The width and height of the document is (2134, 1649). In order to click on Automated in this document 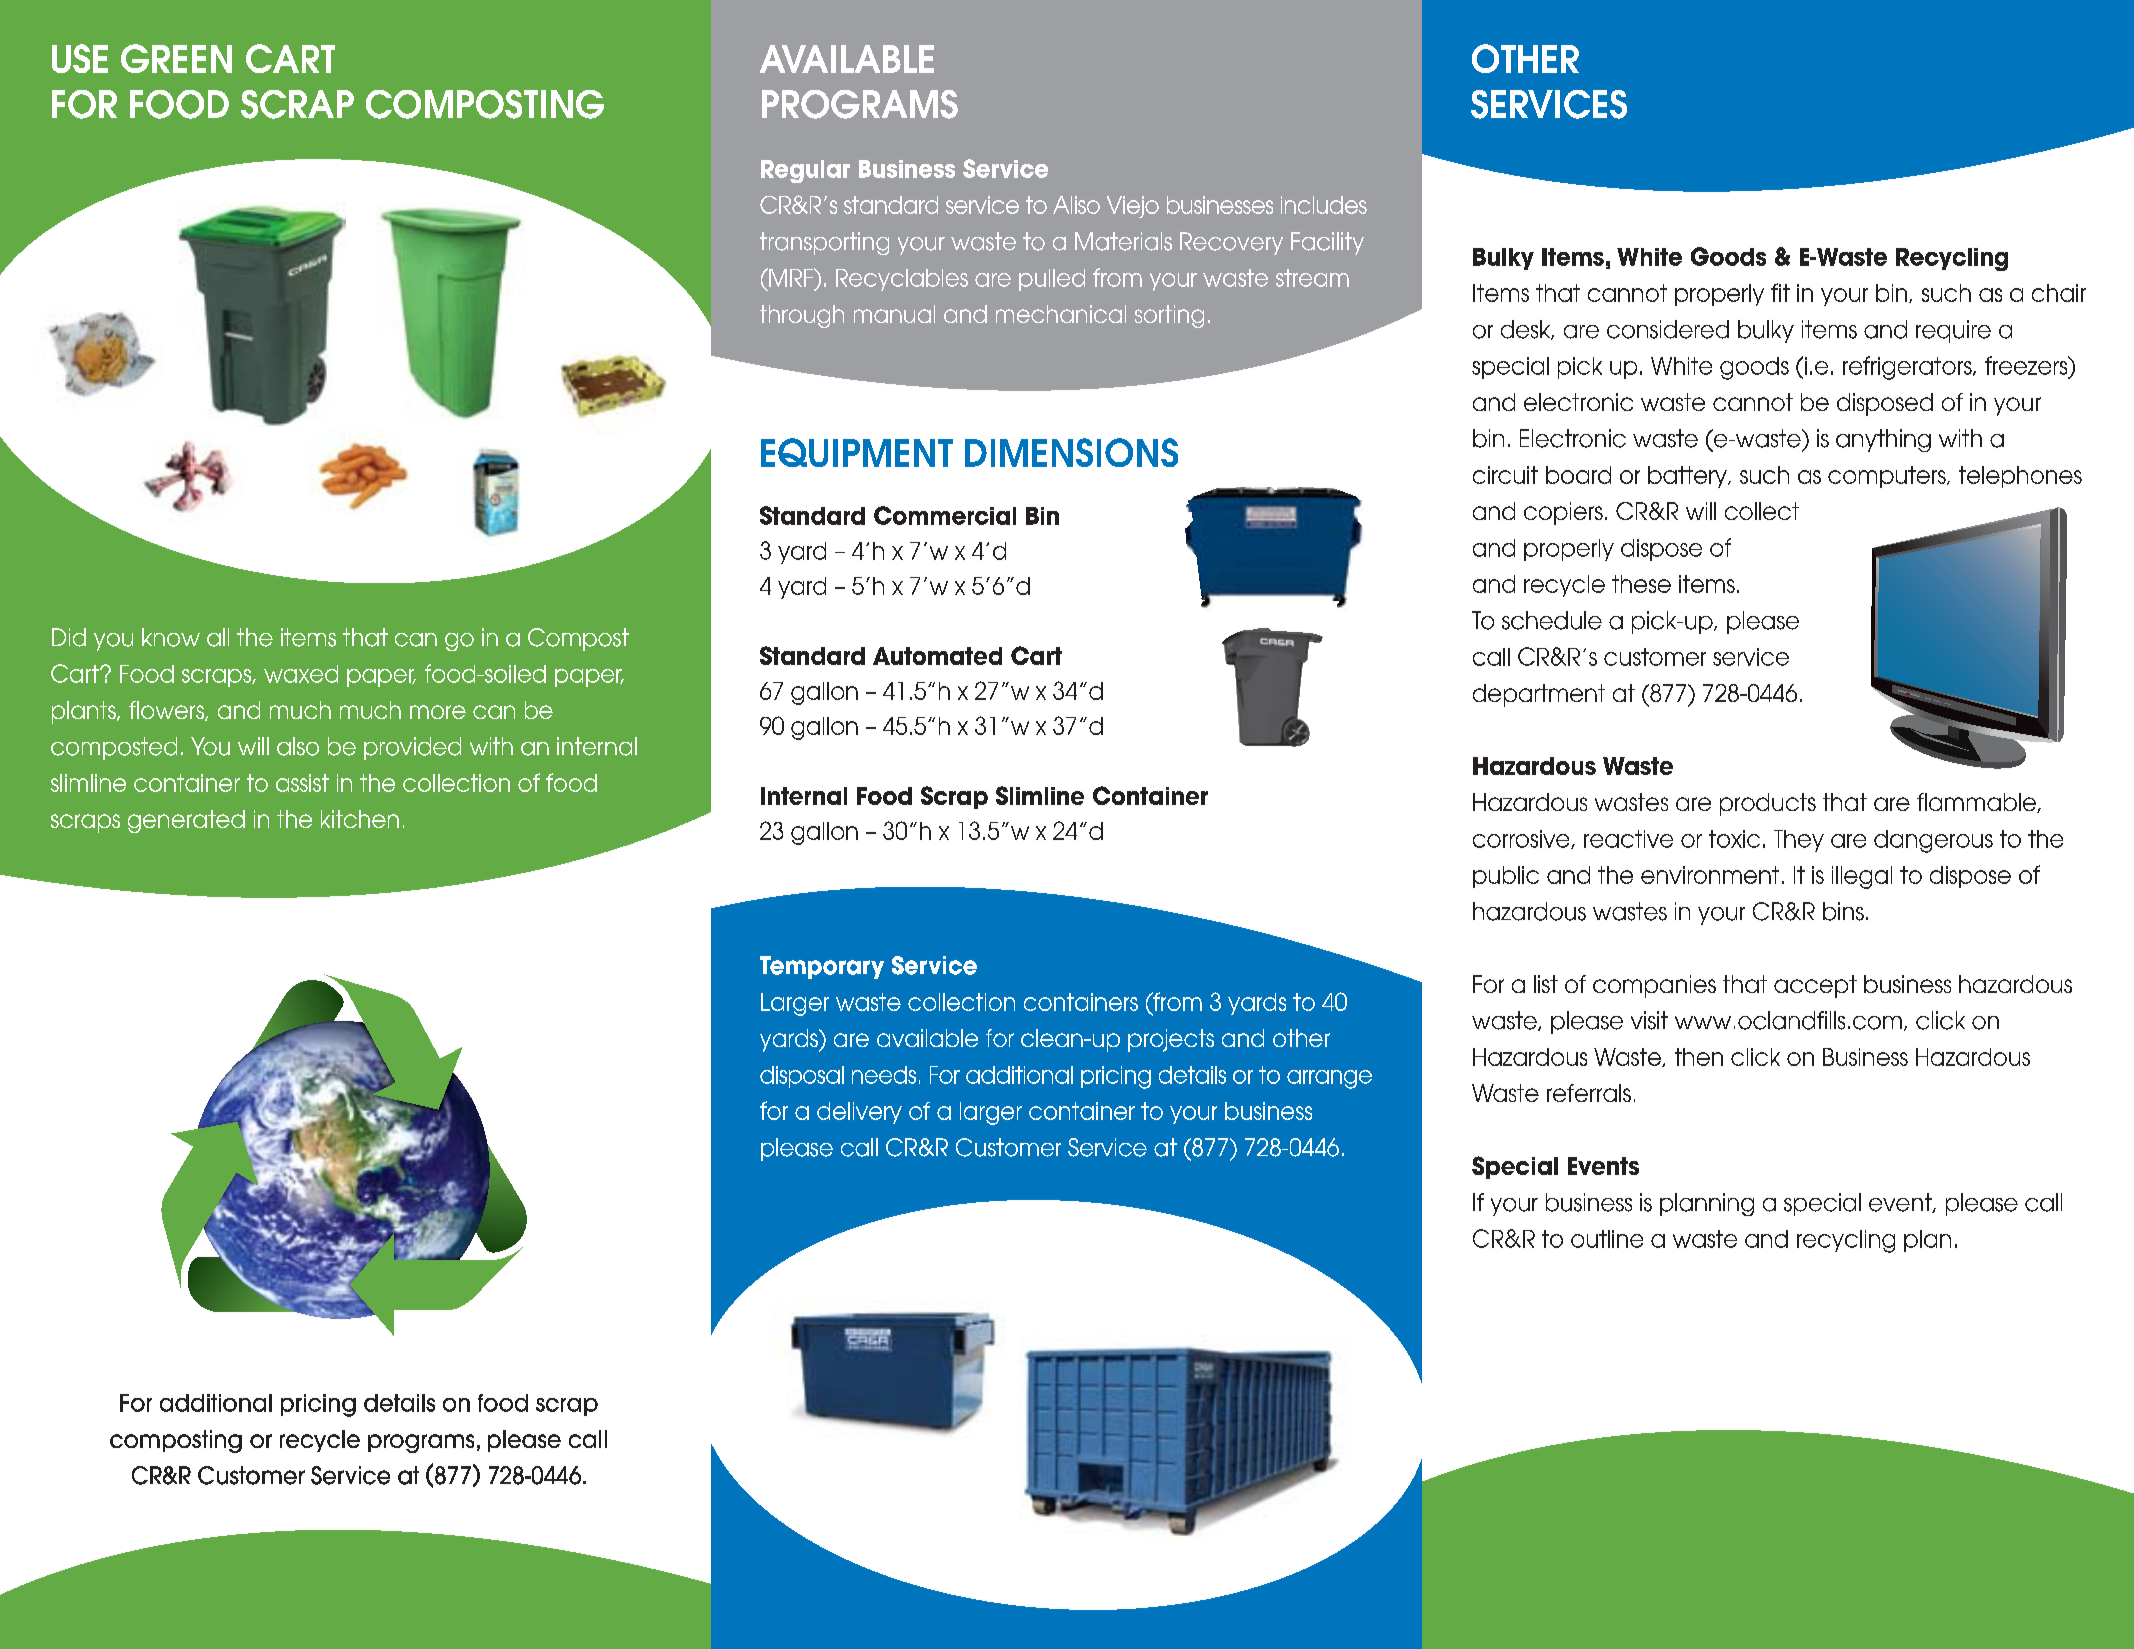, I will do `click(937, 656)`.
